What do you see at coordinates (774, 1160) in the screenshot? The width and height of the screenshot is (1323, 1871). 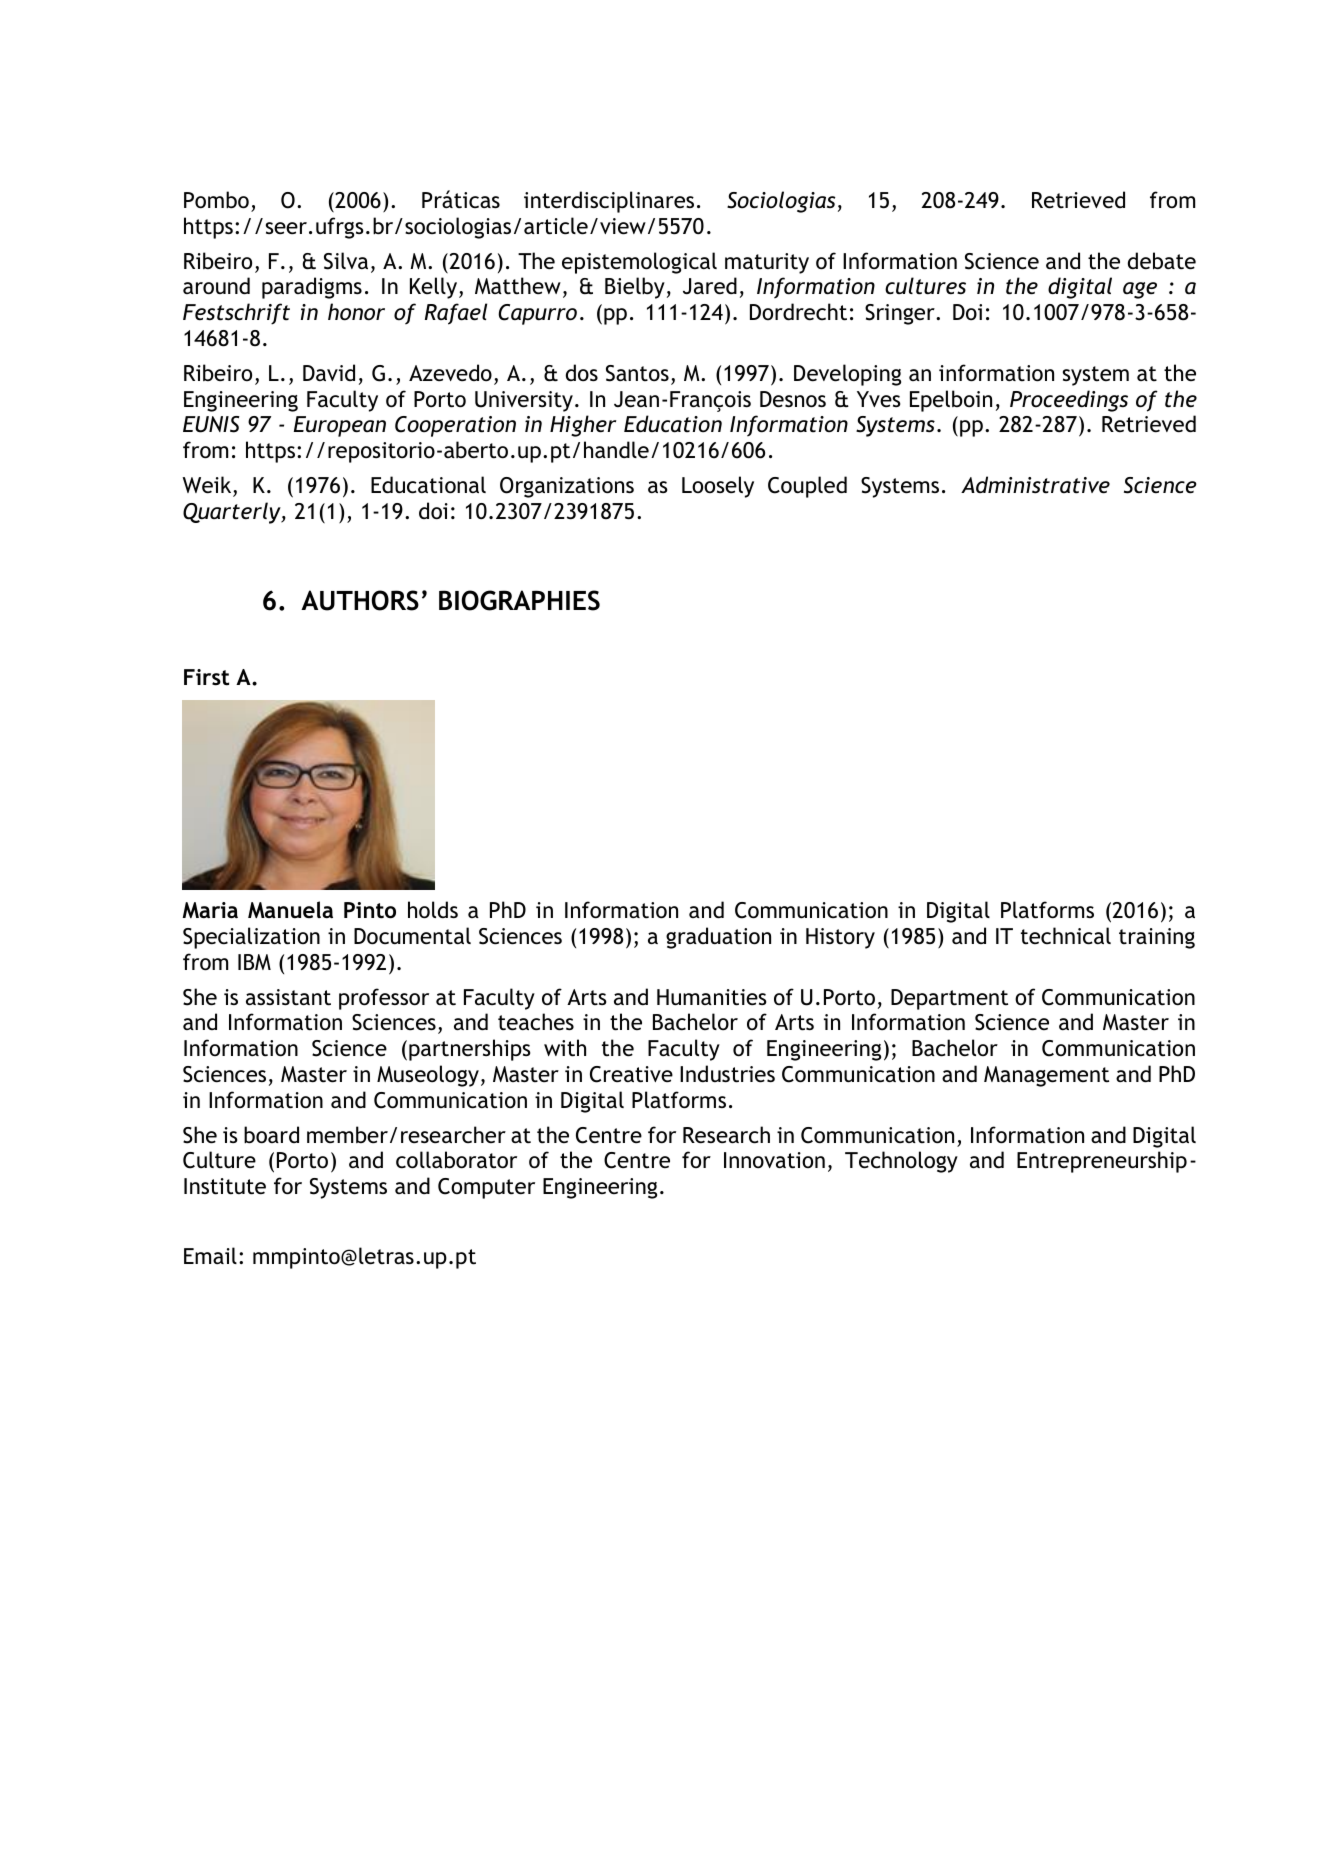 I see `Innovation` at bounding box center [774, 1160].
